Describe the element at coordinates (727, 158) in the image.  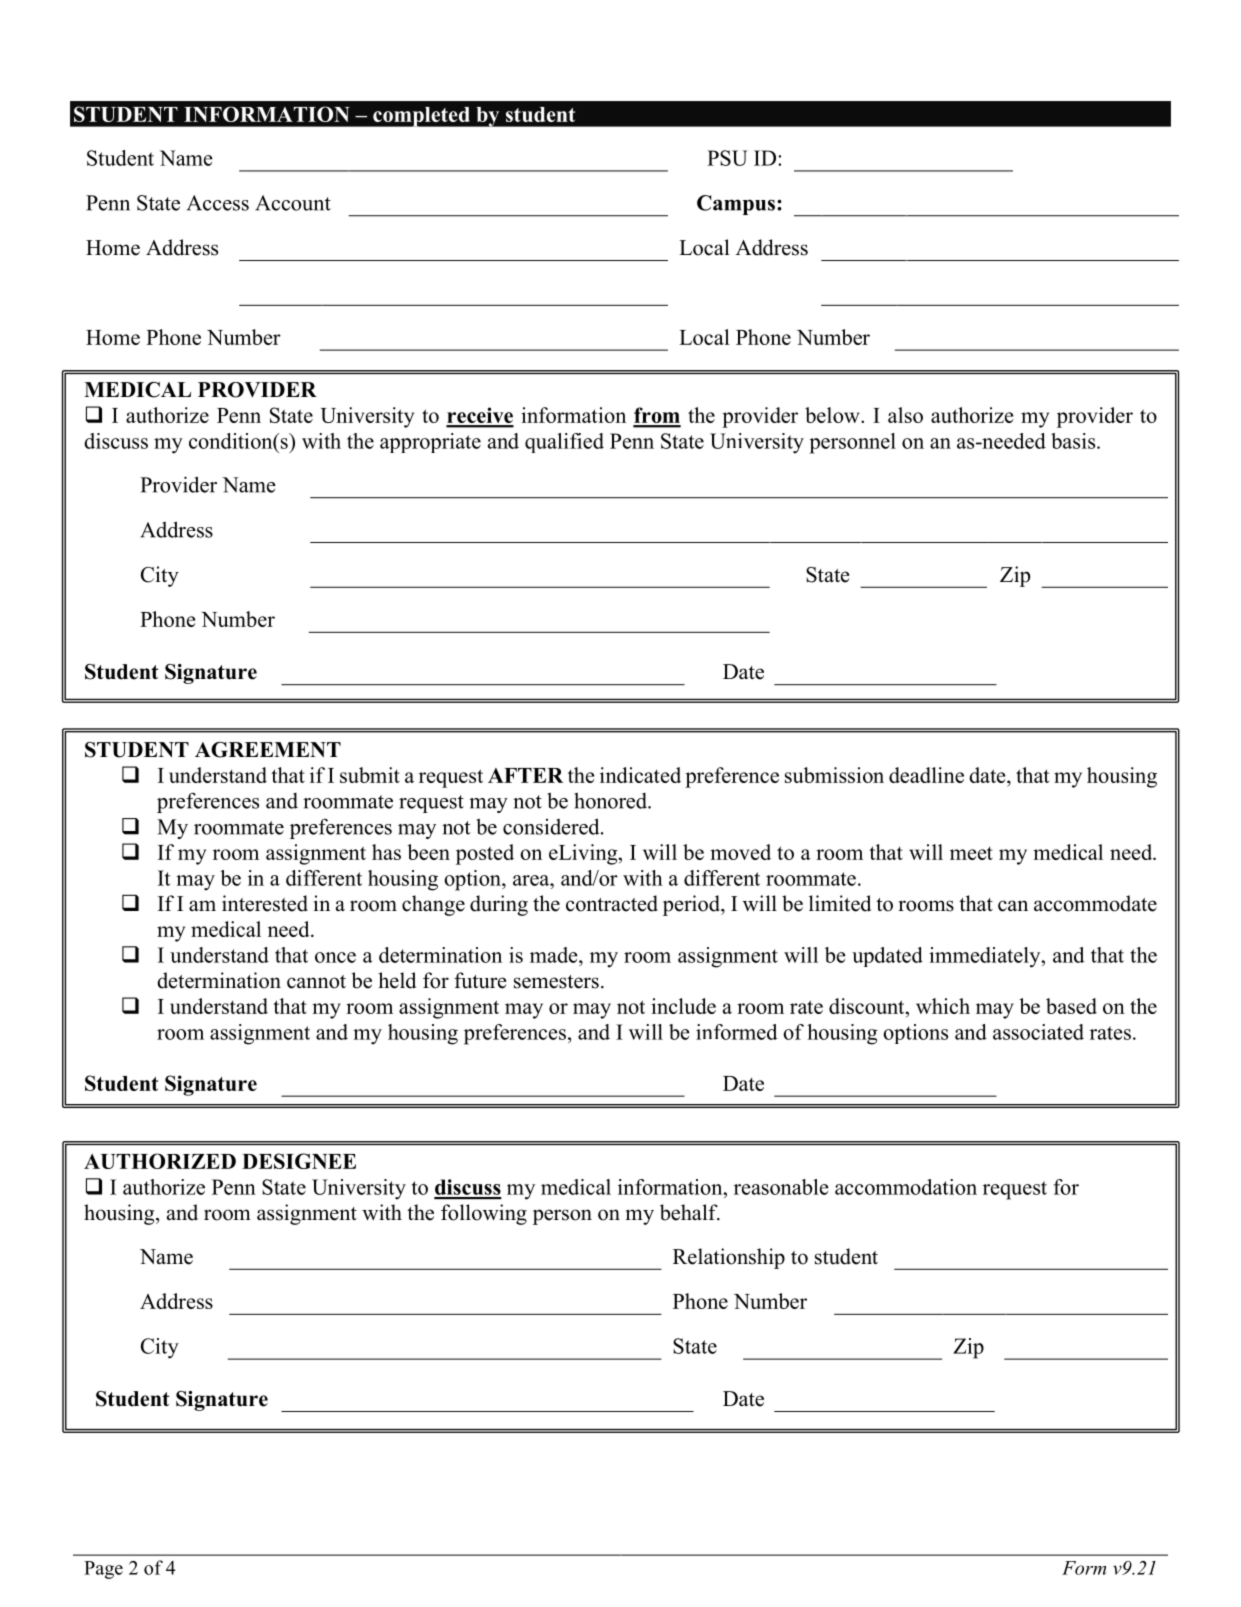
I see `PSU` at that location.
